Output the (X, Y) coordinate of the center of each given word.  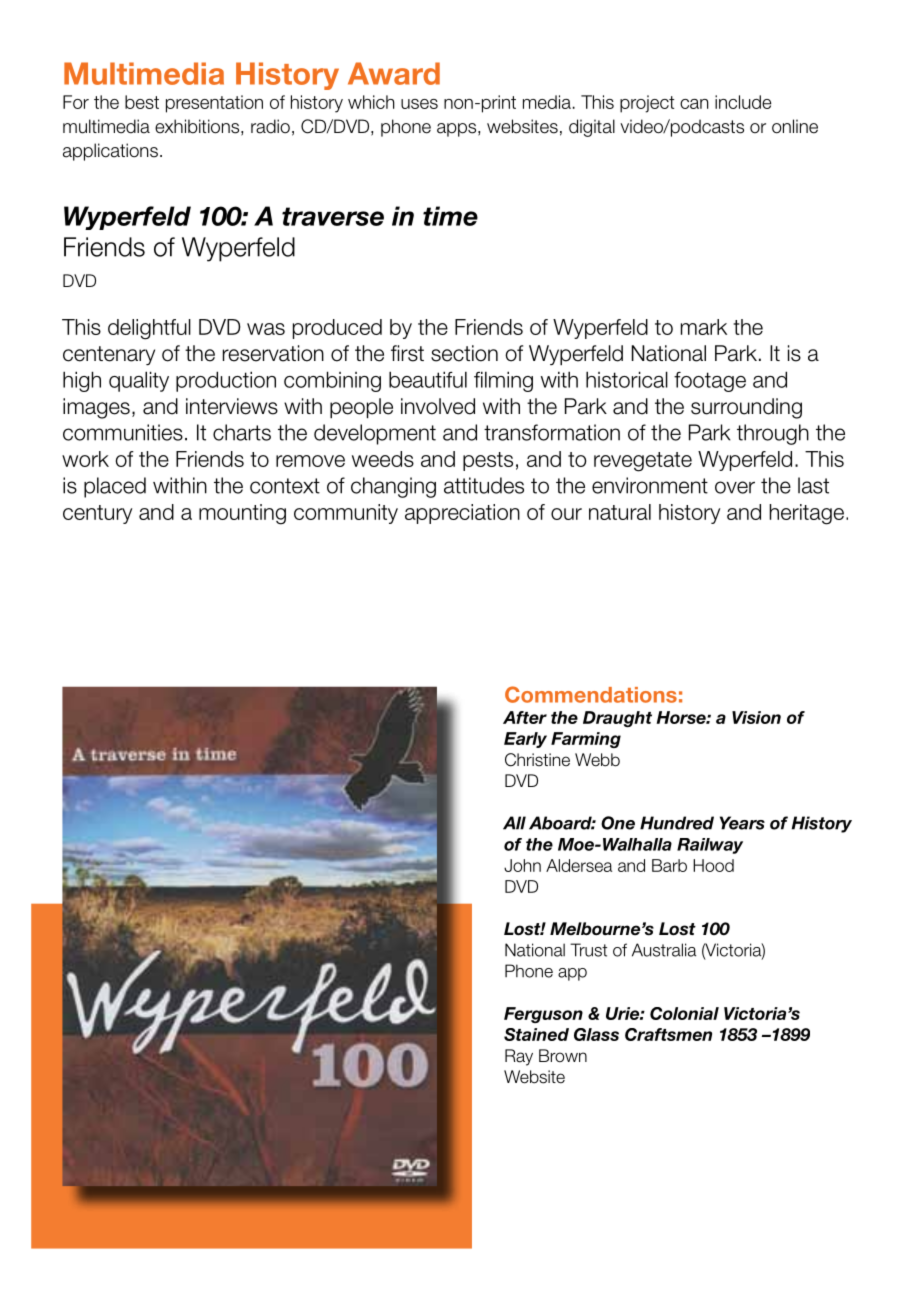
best (142, 102)
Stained (536, 1034)
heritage (806, 514)
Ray (519, 1057)
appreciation (462, 514)
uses (419, 104)
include (743, 102)
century (97, 514)
